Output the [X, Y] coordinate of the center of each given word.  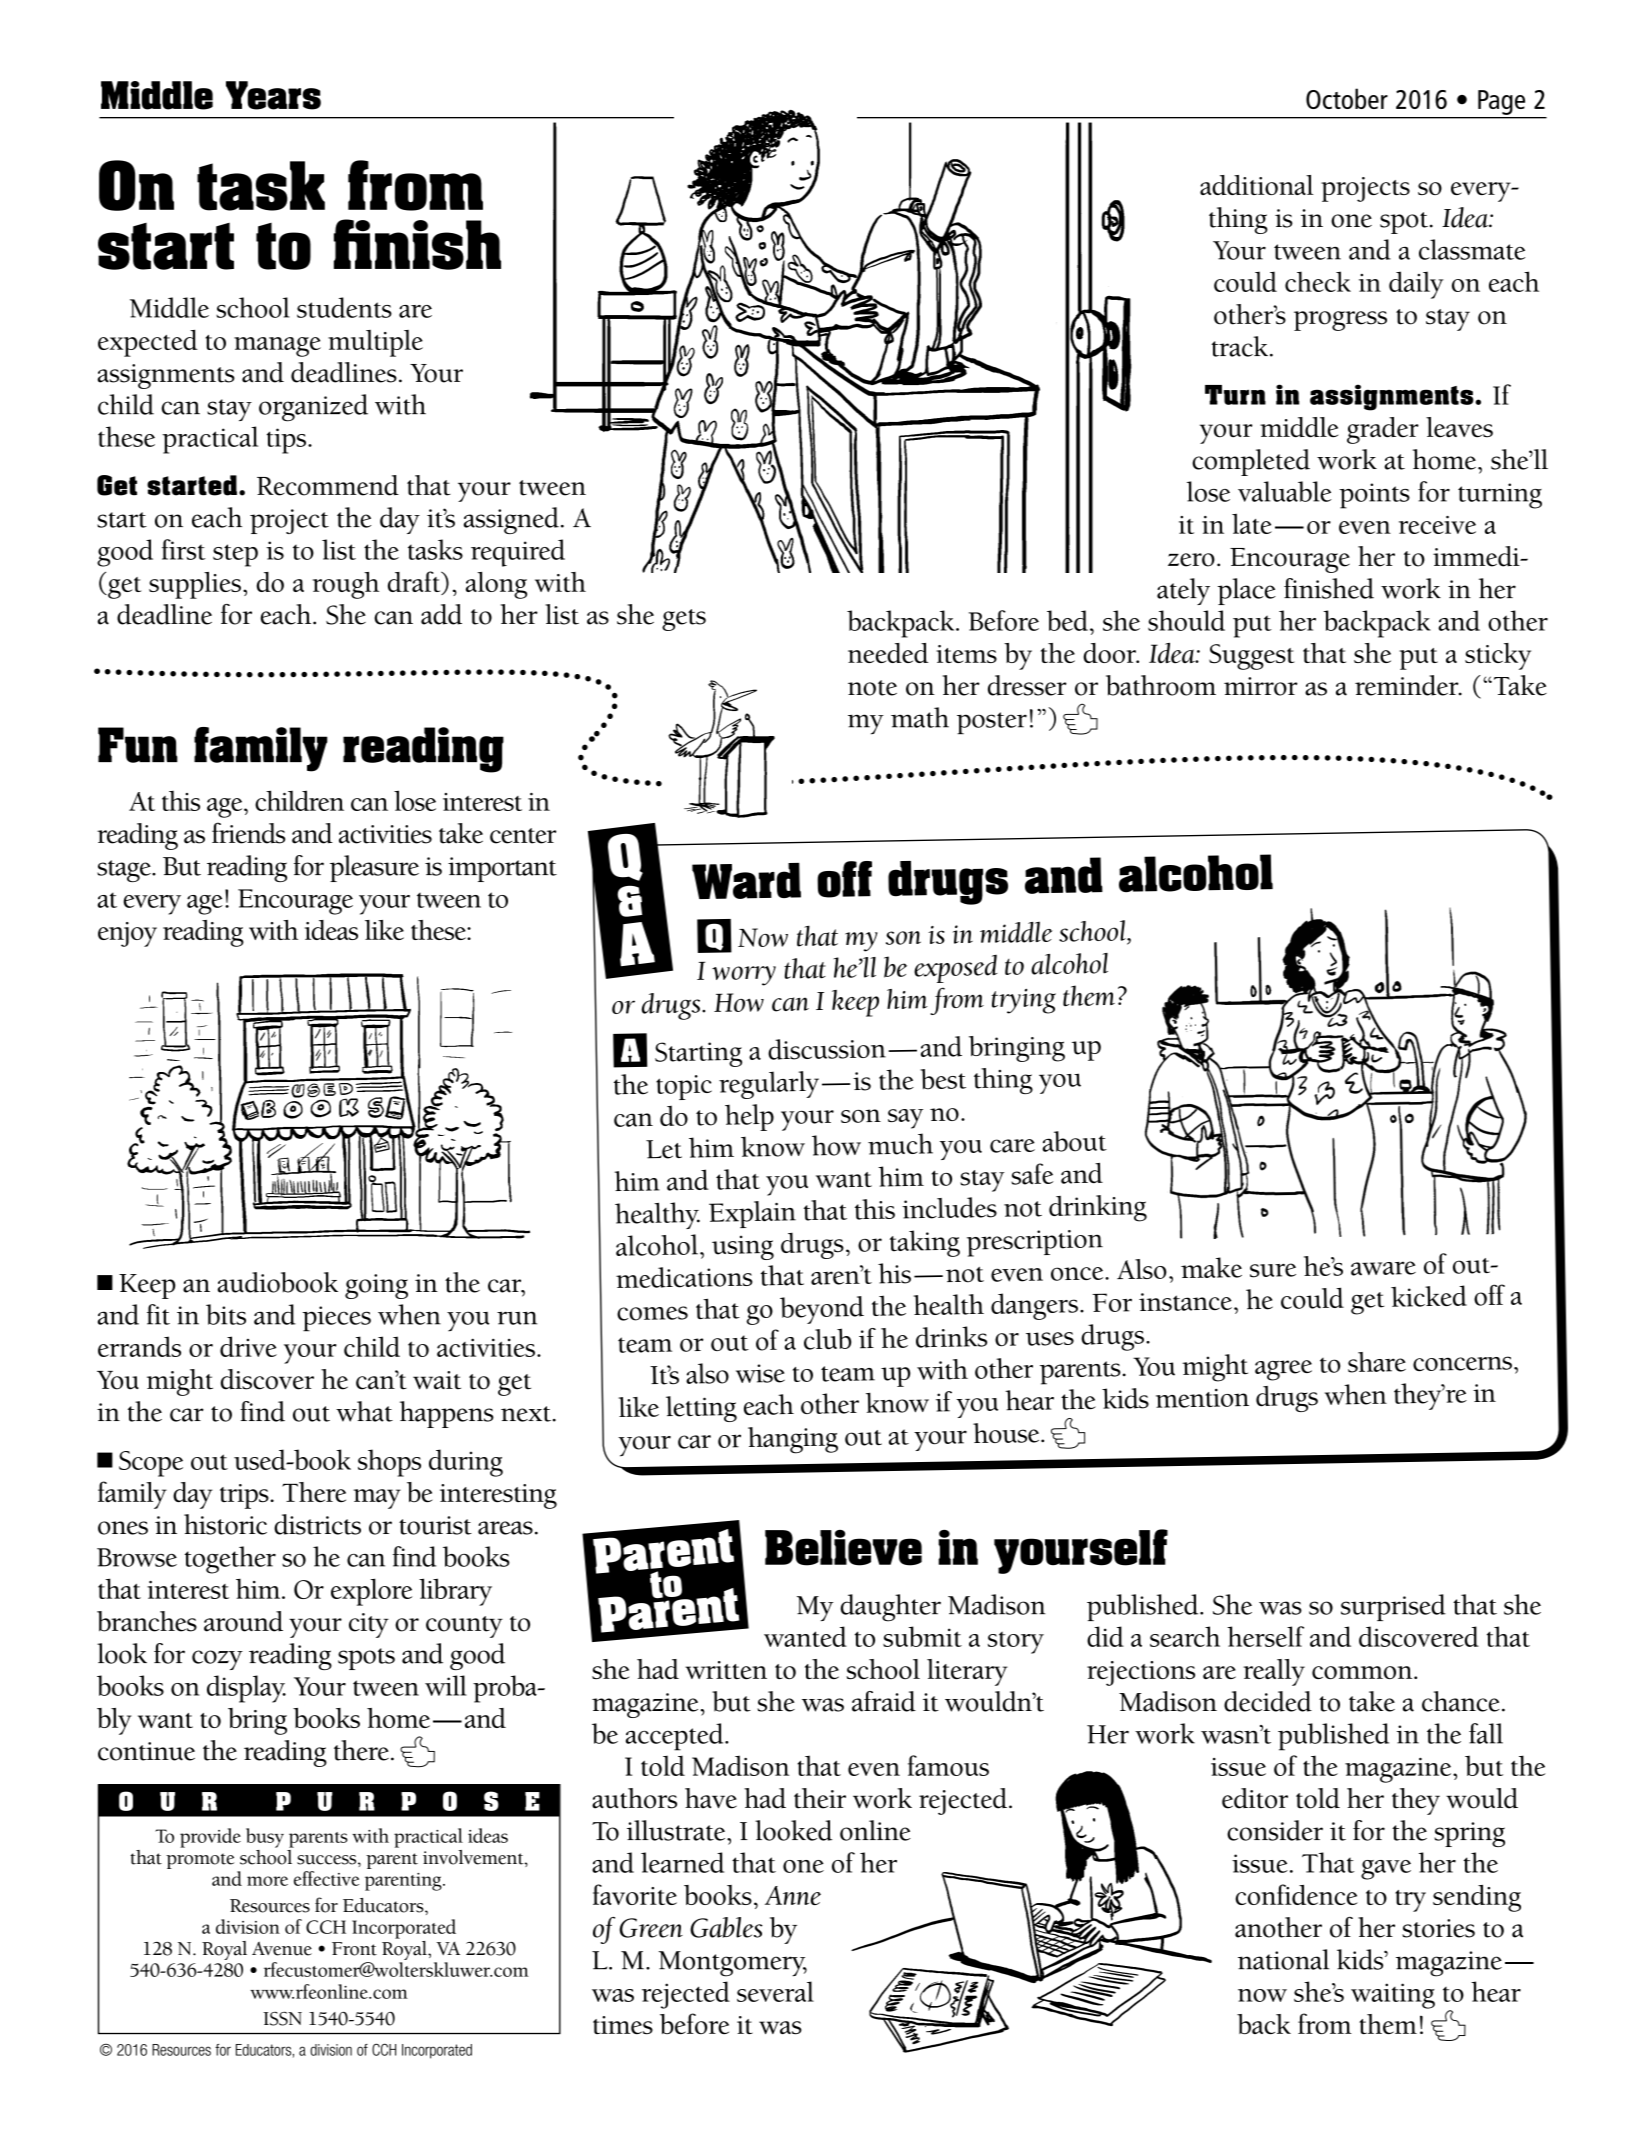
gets [684, 620]
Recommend [328, 485]
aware [1383, 1268]
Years [273, 95]
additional [1256, 185]
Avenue [282, 1949]
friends [248, 833]
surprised [1393, 1607]
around [243, 1621]
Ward [746, 881]
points [1374, 496]
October [1347, 98]
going [376, 1286]
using [743, 1247]
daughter [891, 1608]
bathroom [1161, 685]
